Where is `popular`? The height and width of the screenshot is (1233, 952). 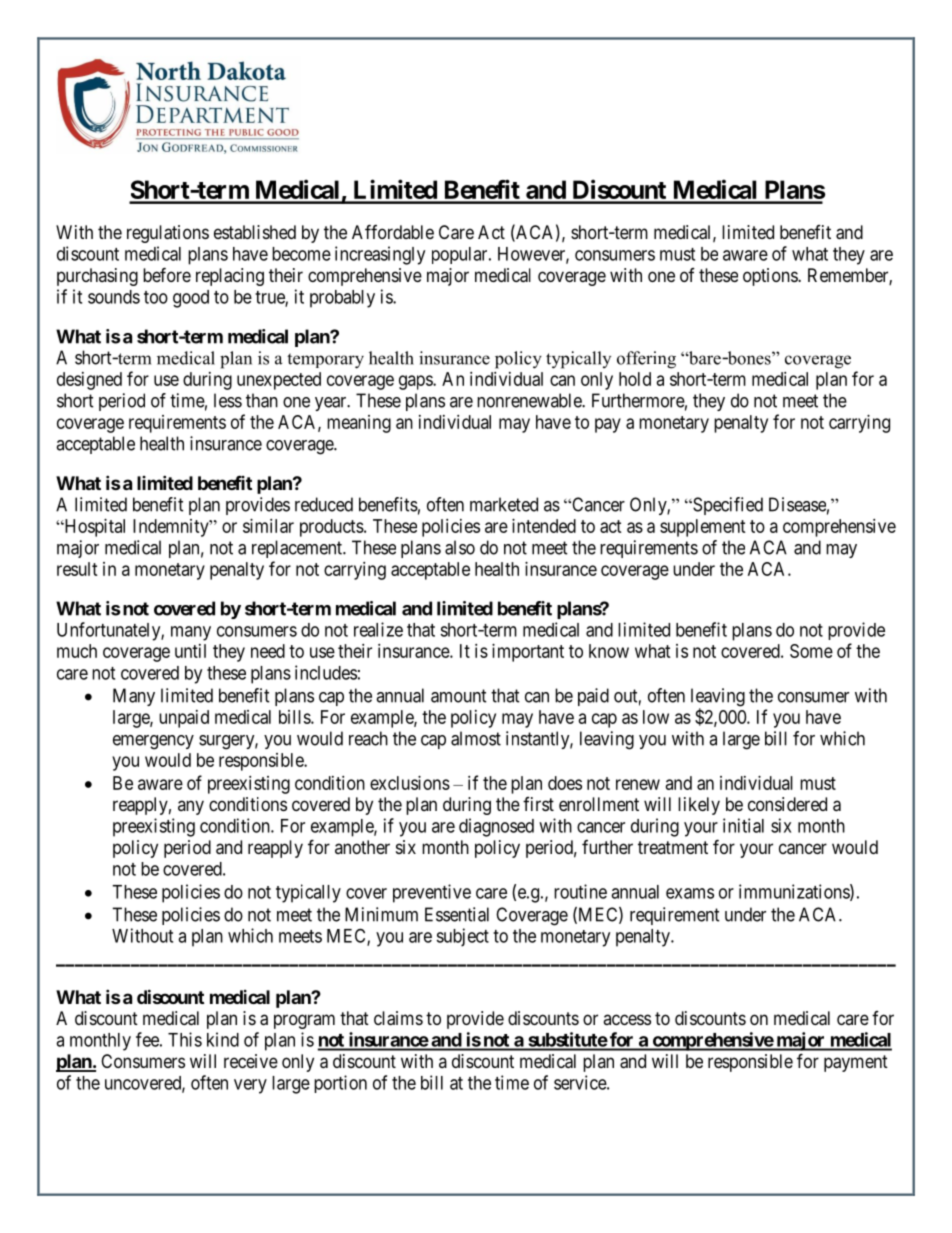 popular is located at coordinates (461, 255).
